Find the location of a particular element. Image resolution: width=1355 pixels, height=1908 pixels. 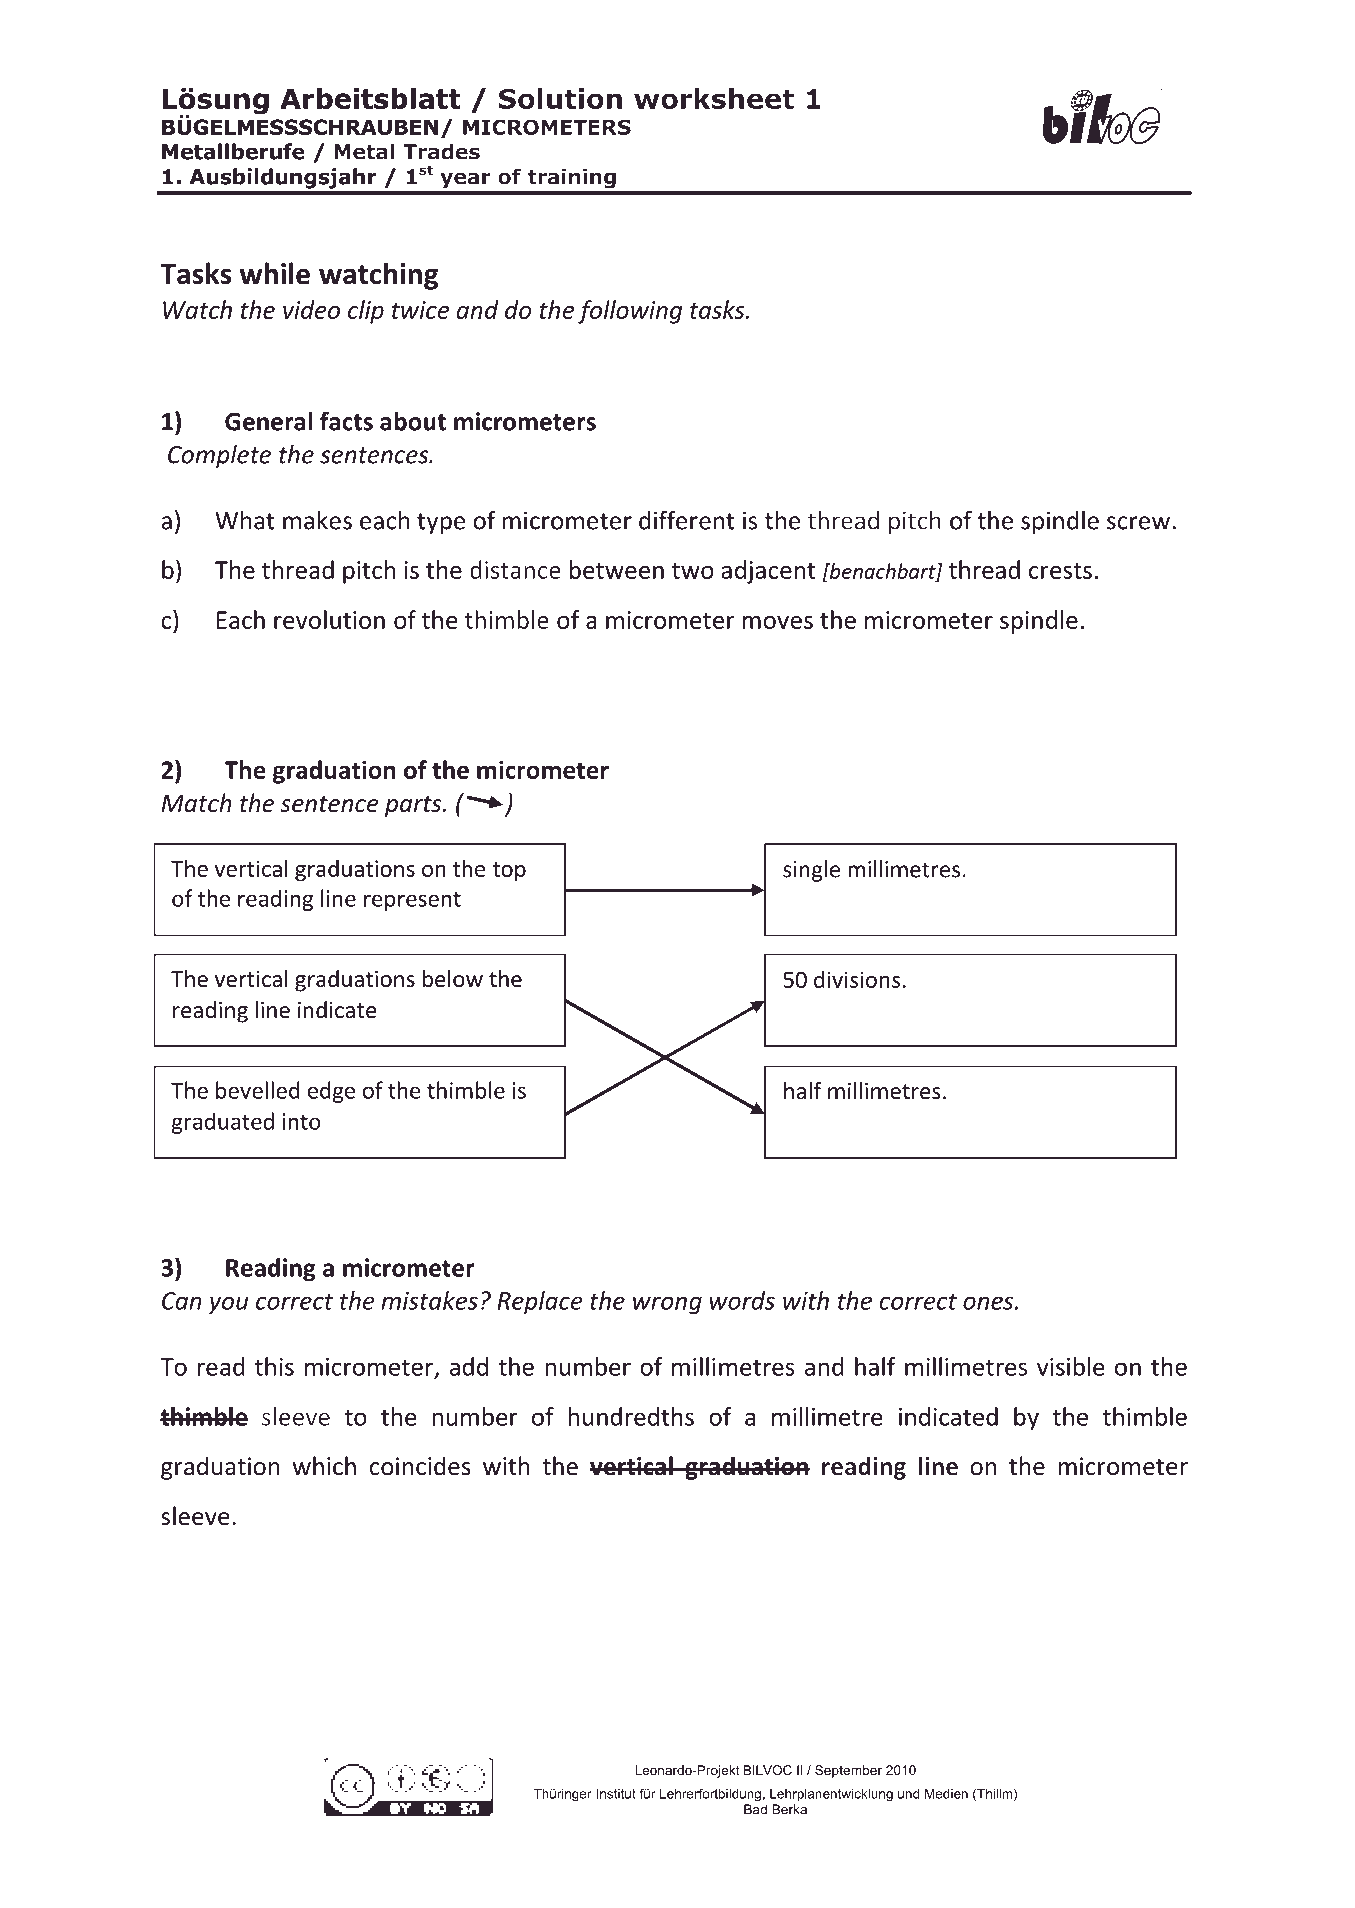

September is located at coordinates (848, 1771).
